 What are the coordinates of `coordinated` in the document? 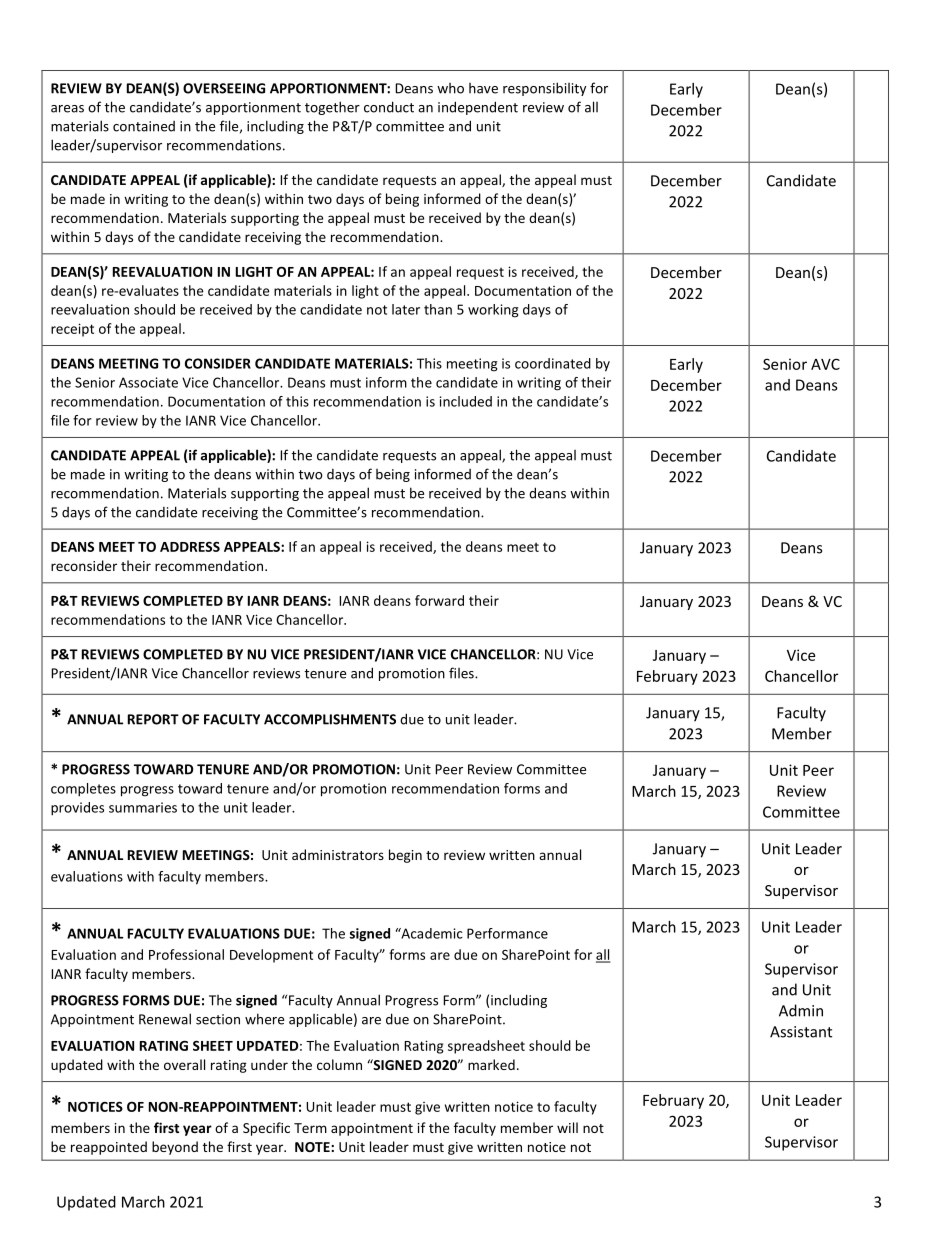 It's located at (553, 363).
